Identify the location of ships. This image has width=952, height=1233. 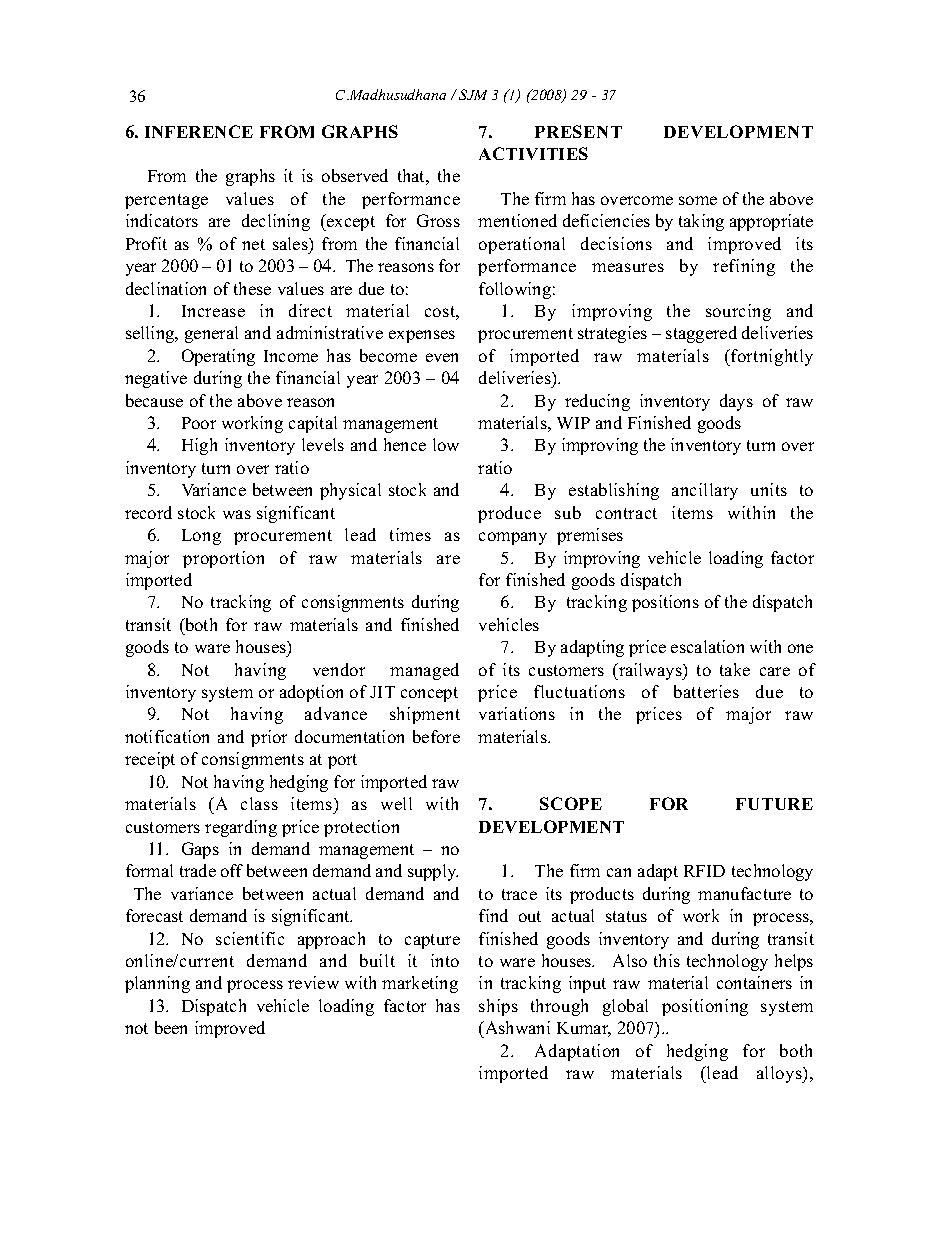
(498, 1007).
